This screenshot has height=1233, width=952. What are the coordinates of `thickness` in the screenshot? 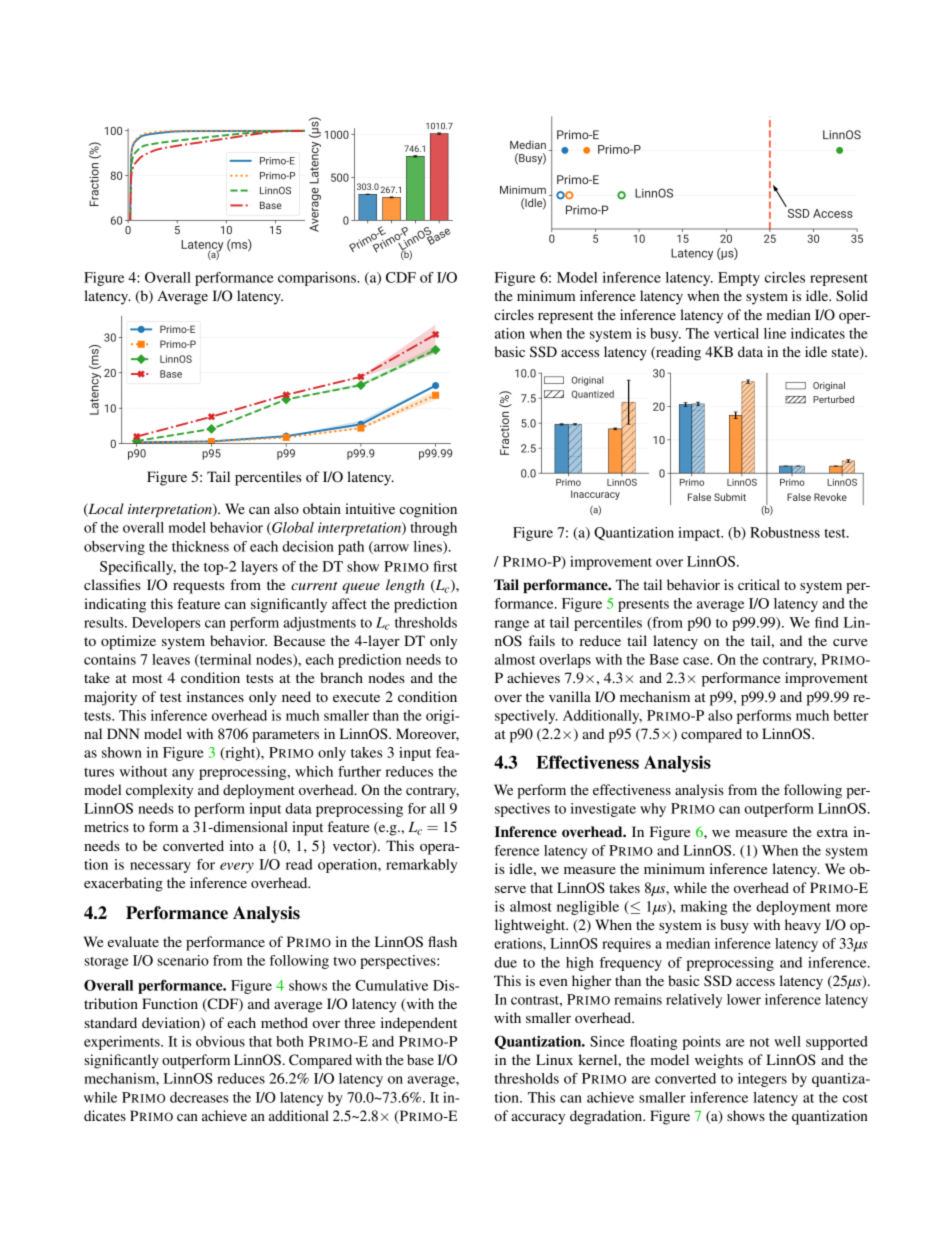 It's located at (200, 546).
